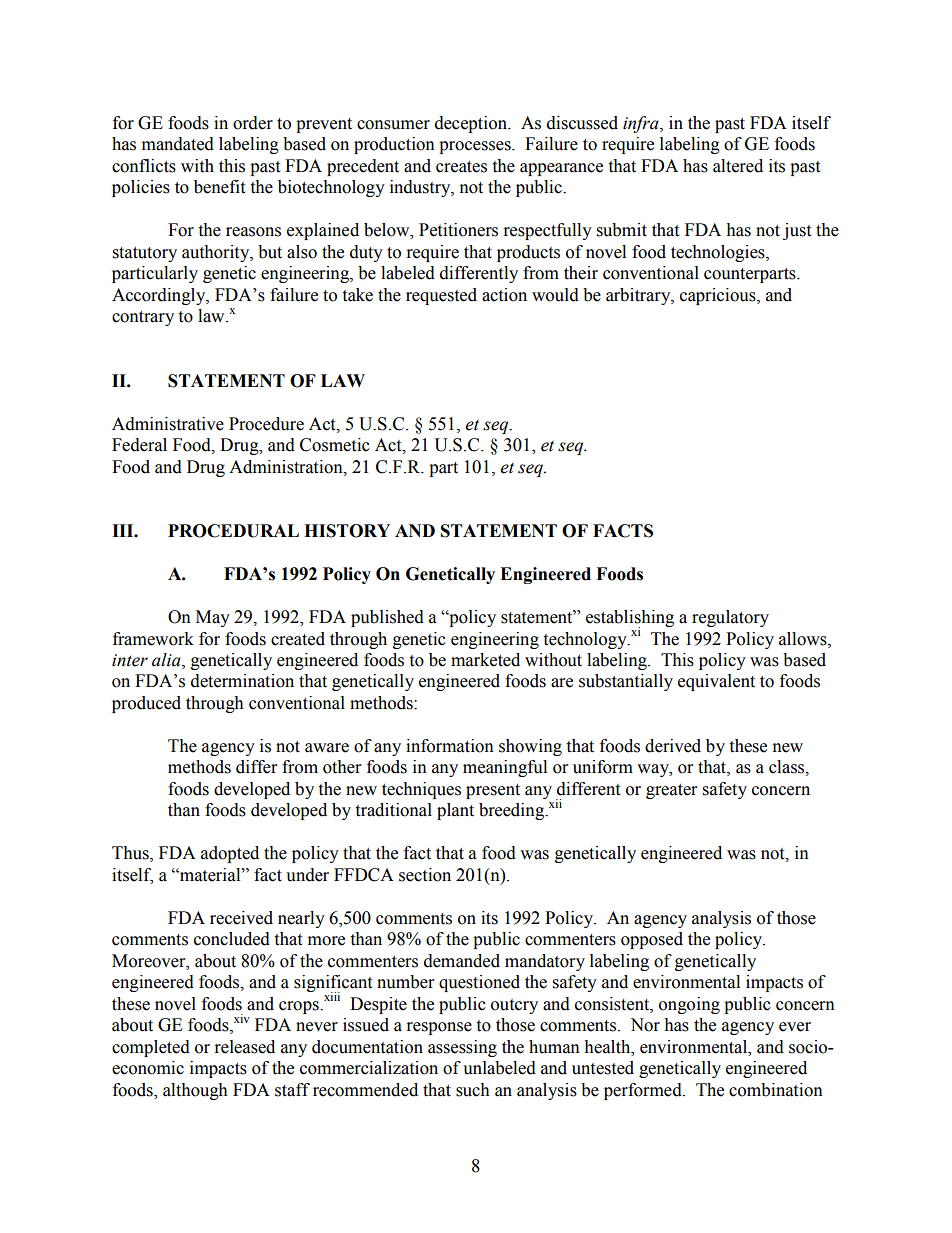 The height and width of the image is (1233, 952). What do you see at coordinates (738, 166) in the image?
I see `altered` at bounding box center [738, 166].
